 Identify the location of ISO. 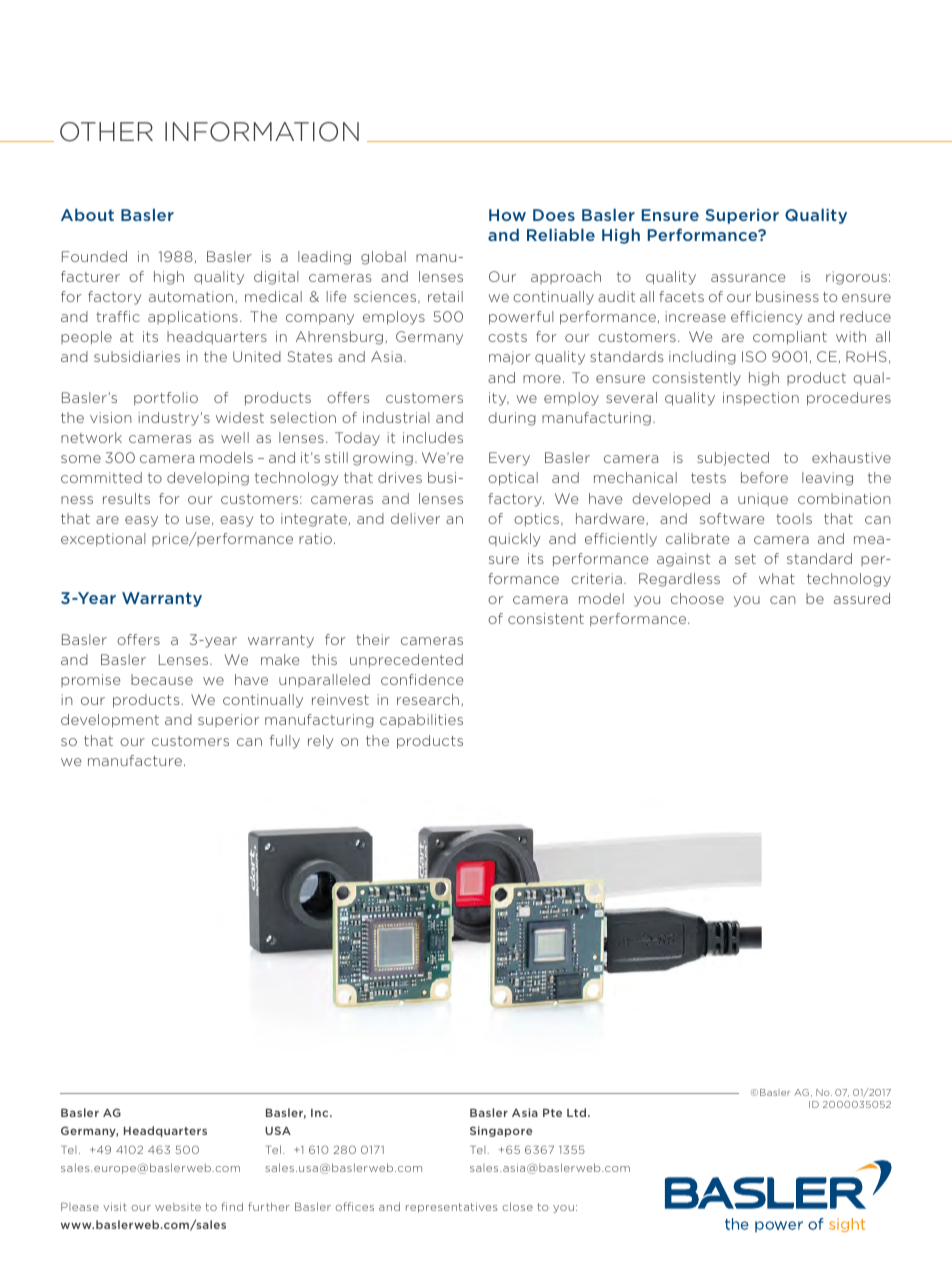
(754, 356).
